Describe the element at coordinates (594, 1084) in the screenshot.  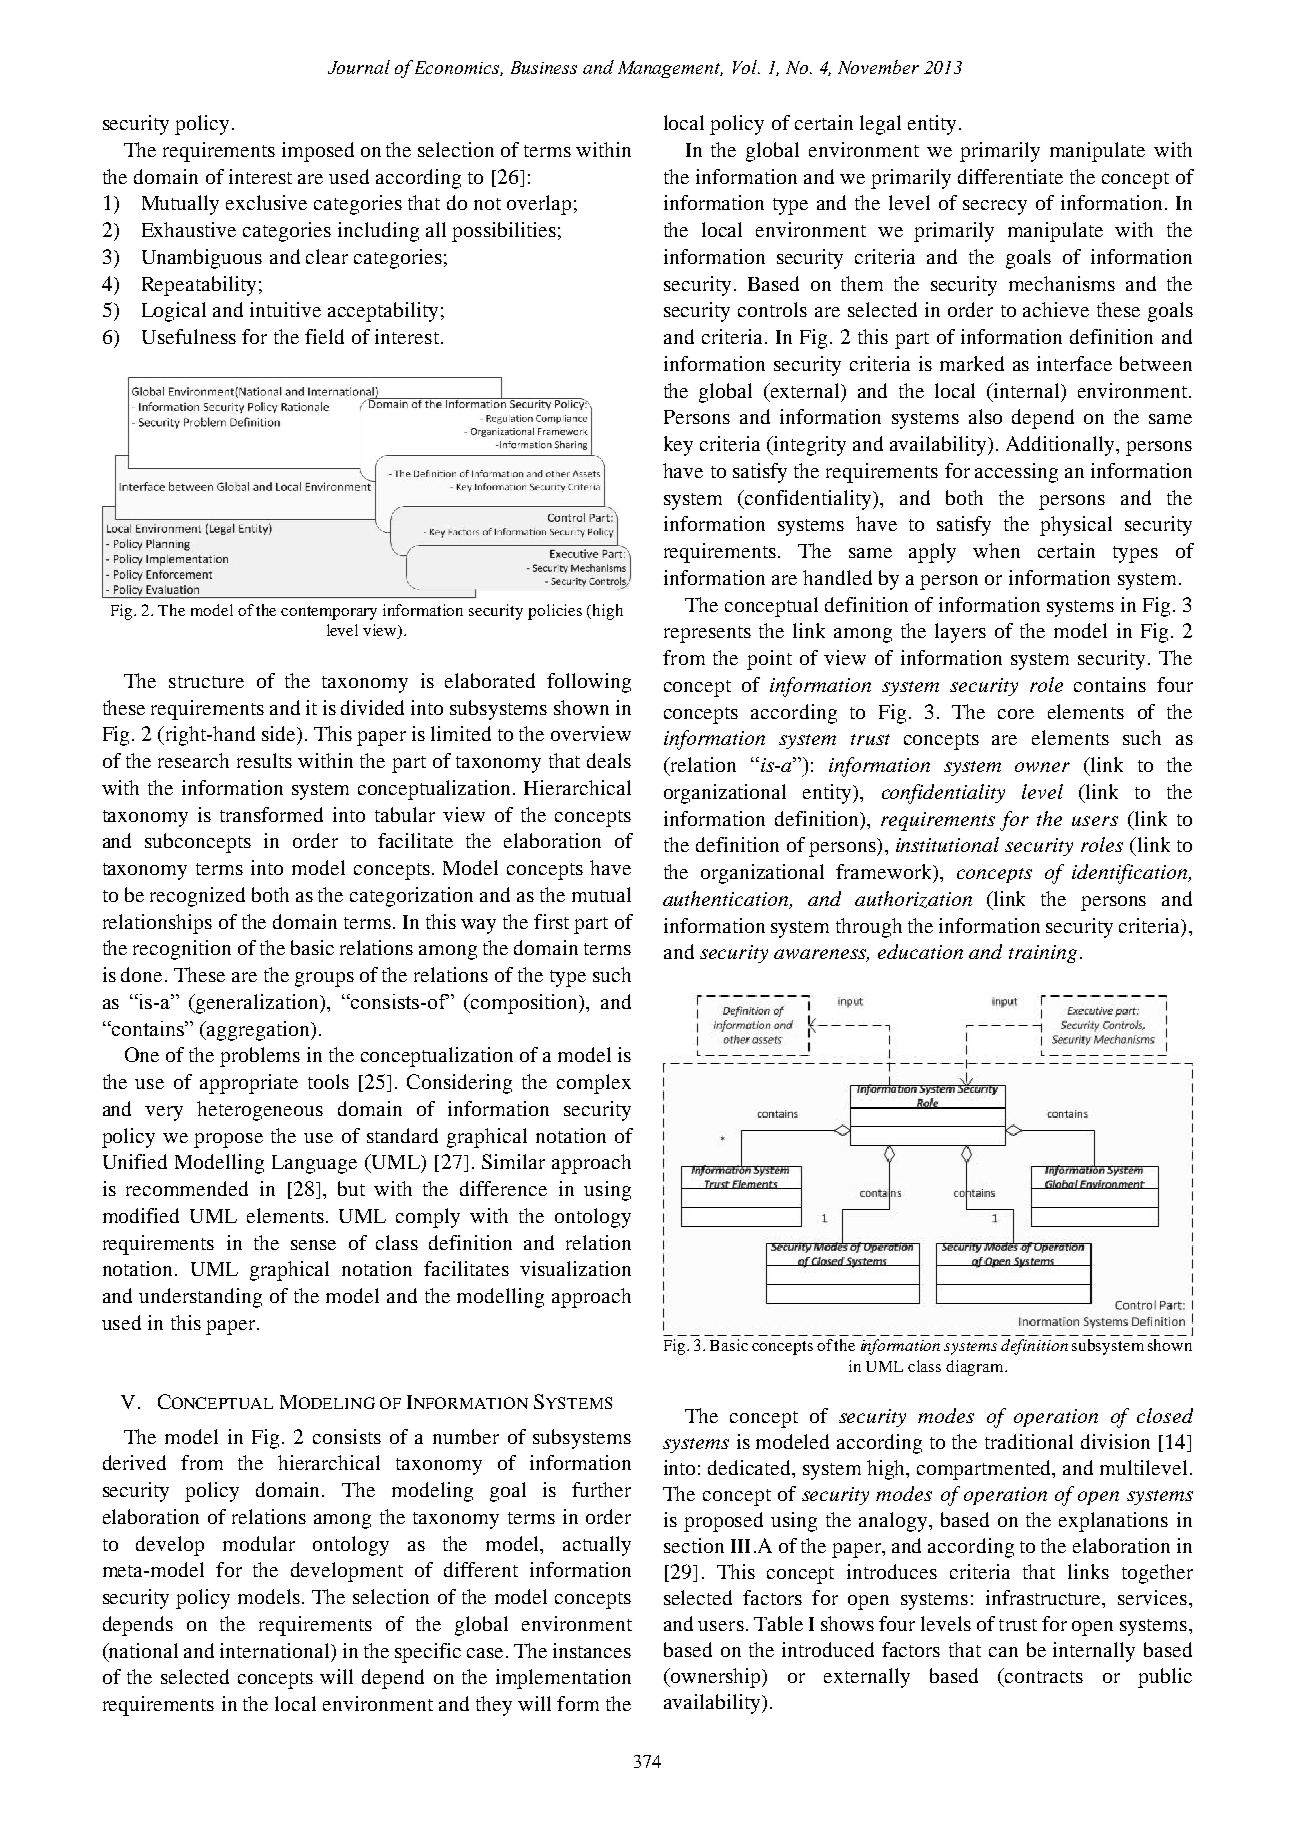
I see `complex` at that location.
